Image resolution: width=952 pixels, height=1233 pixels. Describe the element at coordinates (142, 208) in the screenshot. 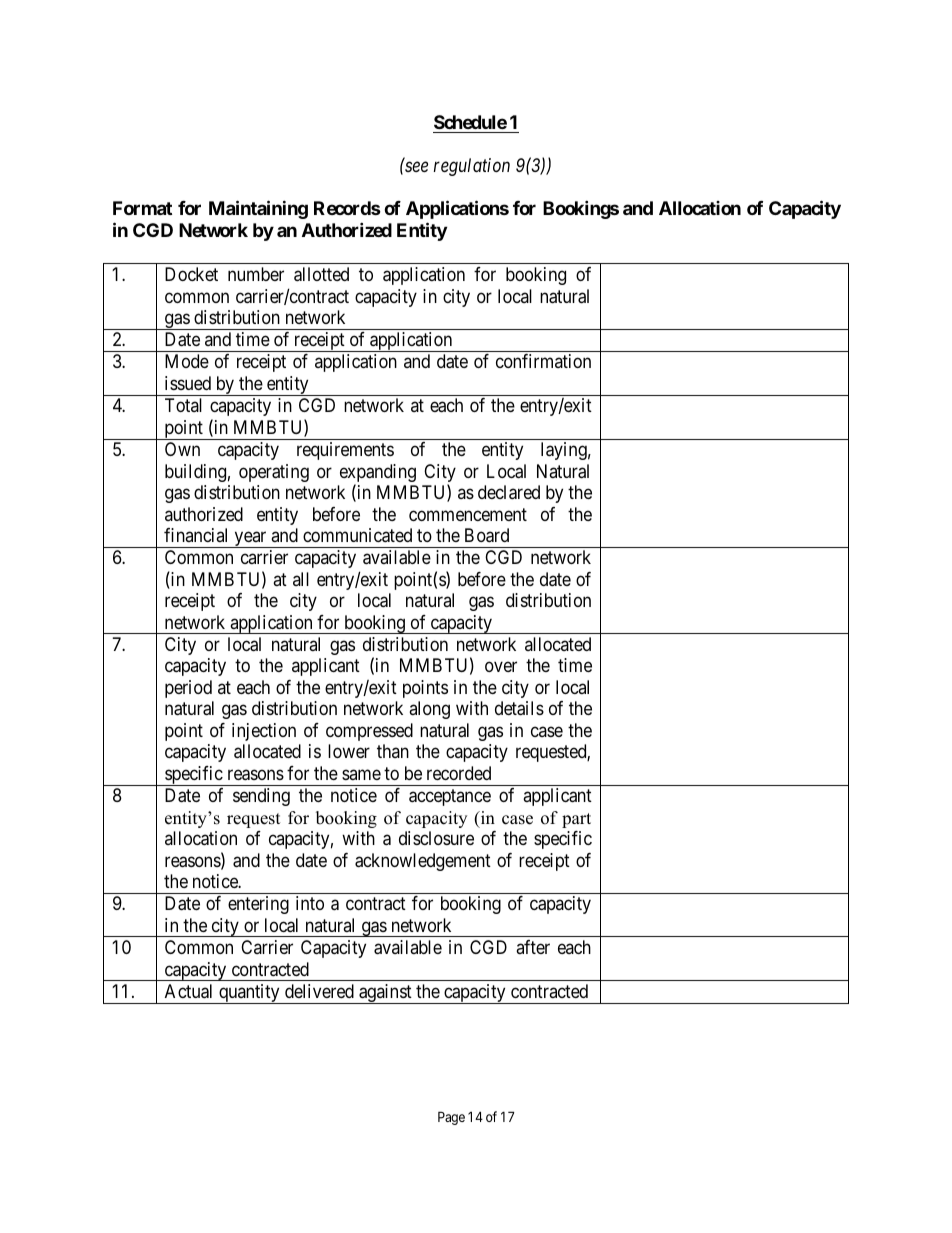

I see `Format` at that location.
